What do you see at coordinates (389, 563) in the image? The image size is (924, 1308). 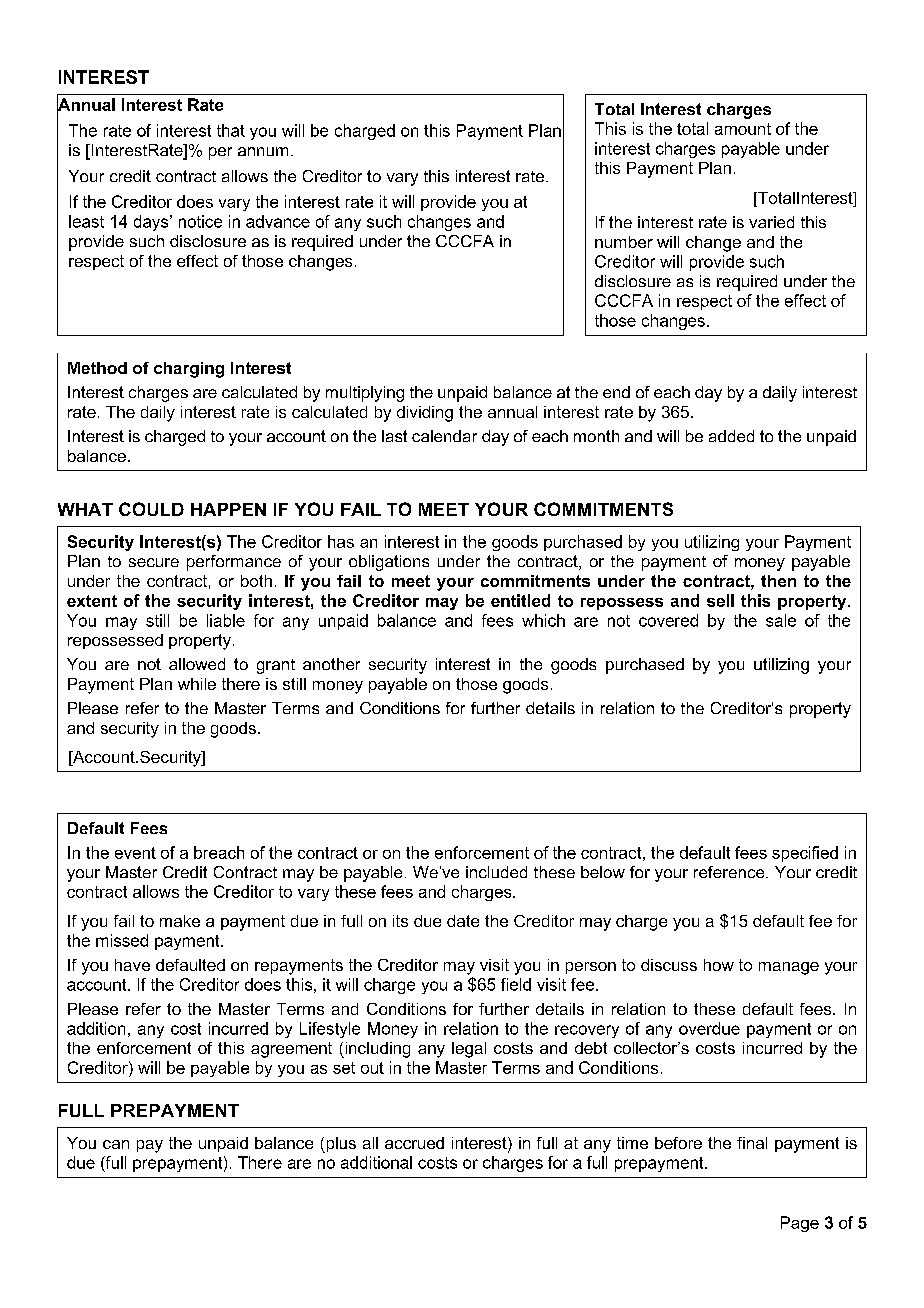 I see `obligations` at bounding box center [389, 563].
